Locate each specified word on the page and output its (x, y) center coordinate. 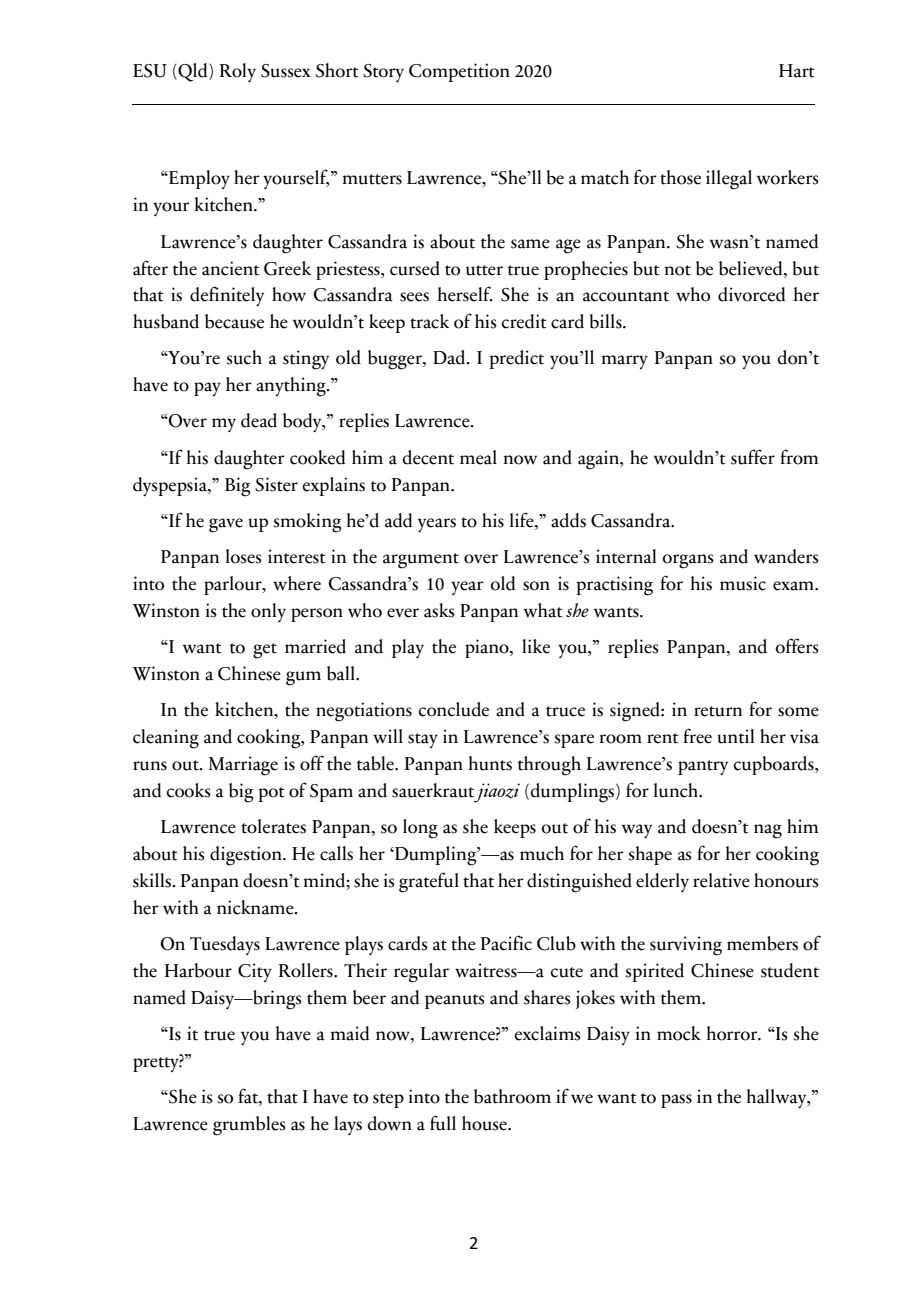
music (743, 583)
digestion (247, 856)
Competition (459, 72)
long (420, 829)
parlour (234, 585)
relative (721, 880)
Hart (796, 71)
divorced (751, 294)
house (485, 1123)
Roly (238, 72)
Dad (450, 357)
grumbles (249, 1126)
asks (439, 610)
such (244, 357)
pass (676, 1101)
